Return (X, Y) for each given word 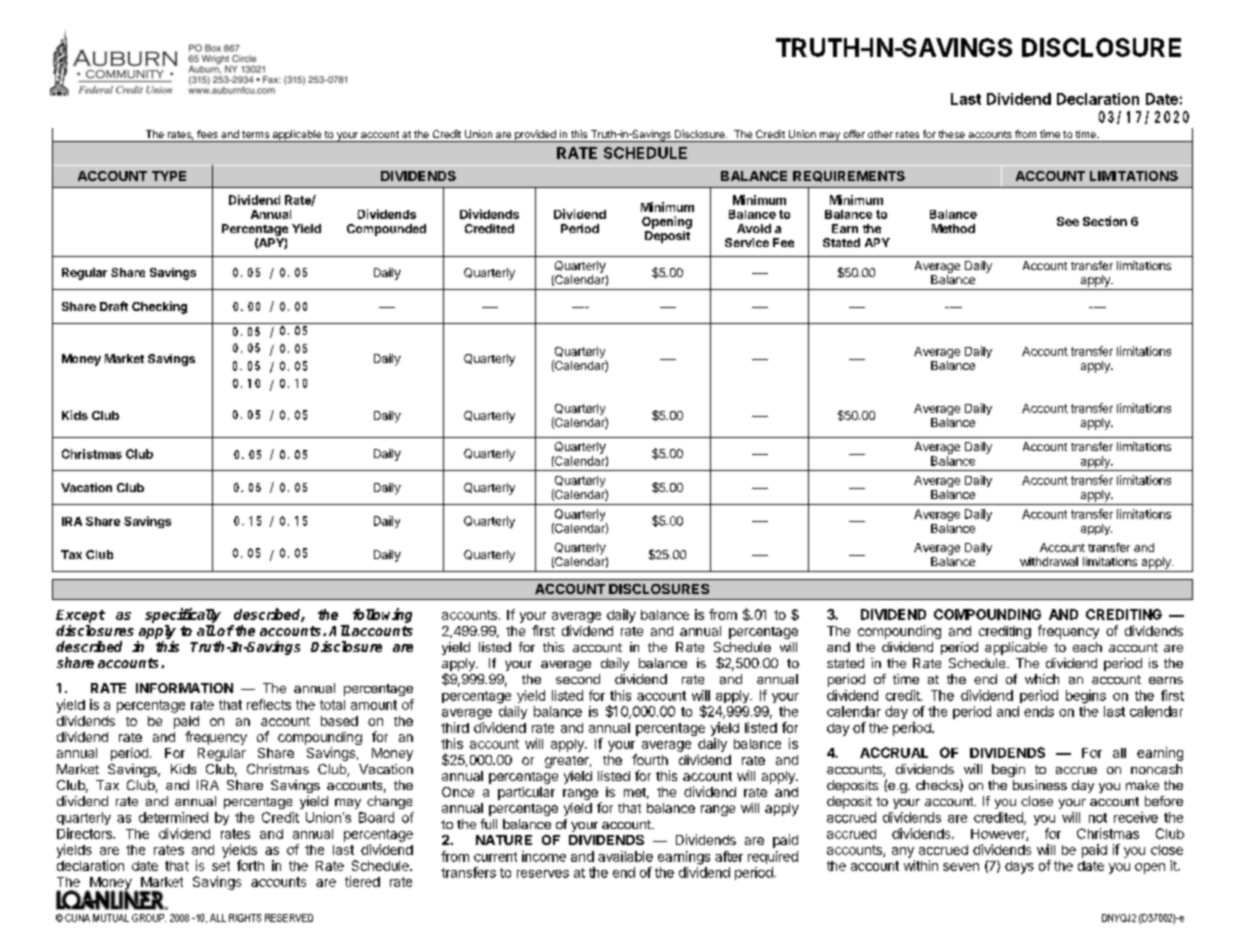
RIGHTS (245, 918)
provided (535, 136)
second (578, 679)
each (1087, 647)
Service (747, 242)
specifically (183, 615)
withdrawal (1049, 561)
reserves (543, 874)
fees (207, 134)
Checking (159, 307)
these (952, 134)
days (1019, 867)
